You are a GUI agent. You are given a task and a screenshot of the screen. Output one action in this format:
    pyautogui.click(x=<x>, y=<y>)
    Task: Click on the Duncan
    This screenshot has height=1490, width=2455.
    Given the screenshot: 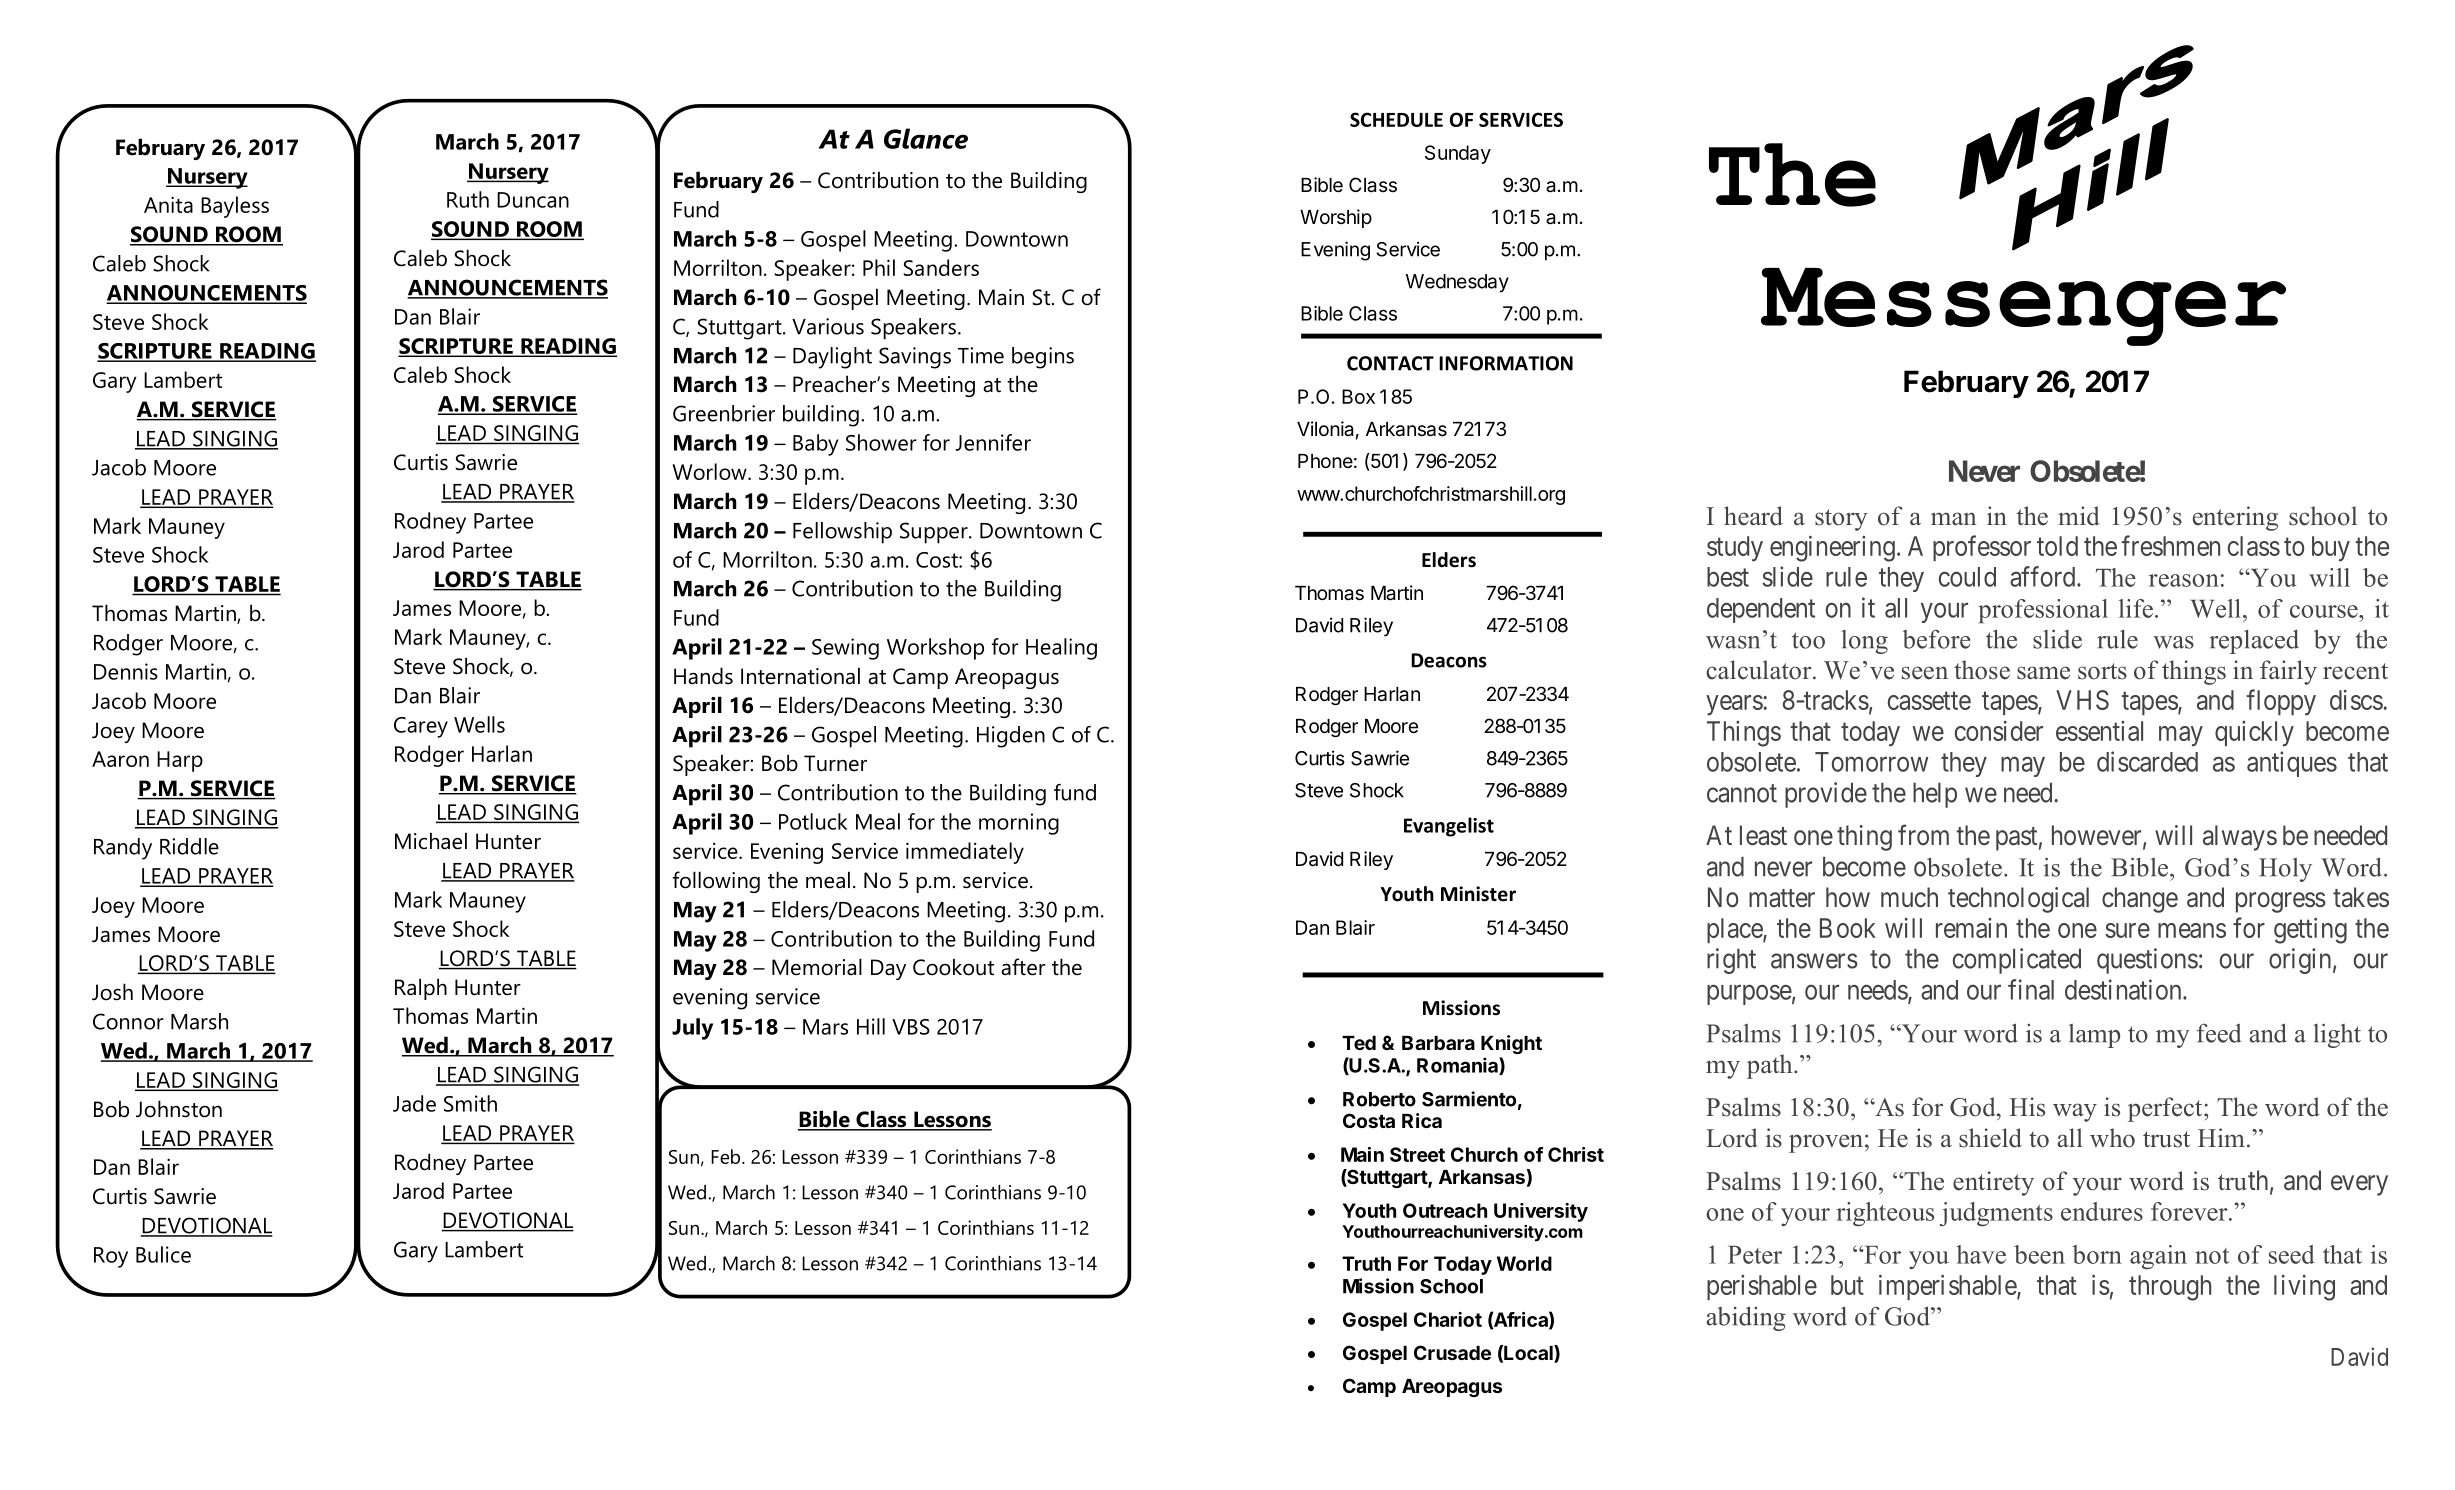 What is the action you would take?
    pyautogui.click(x=533, y=200)
